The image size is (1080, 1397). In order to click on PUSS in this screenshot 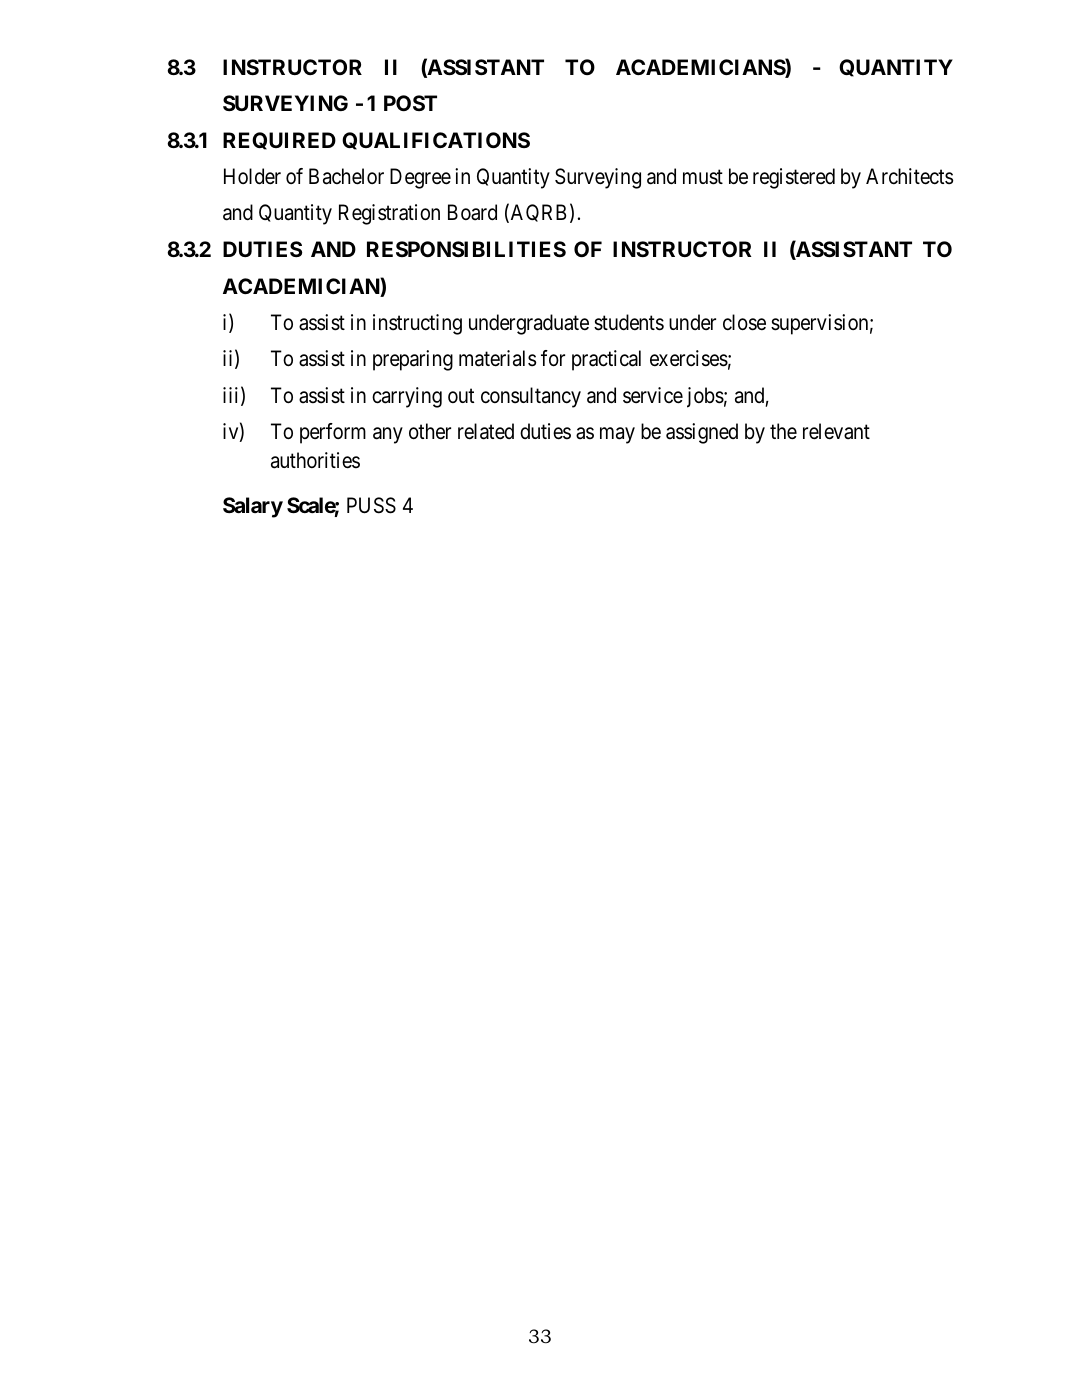, I will do `click(371, 505)`.
